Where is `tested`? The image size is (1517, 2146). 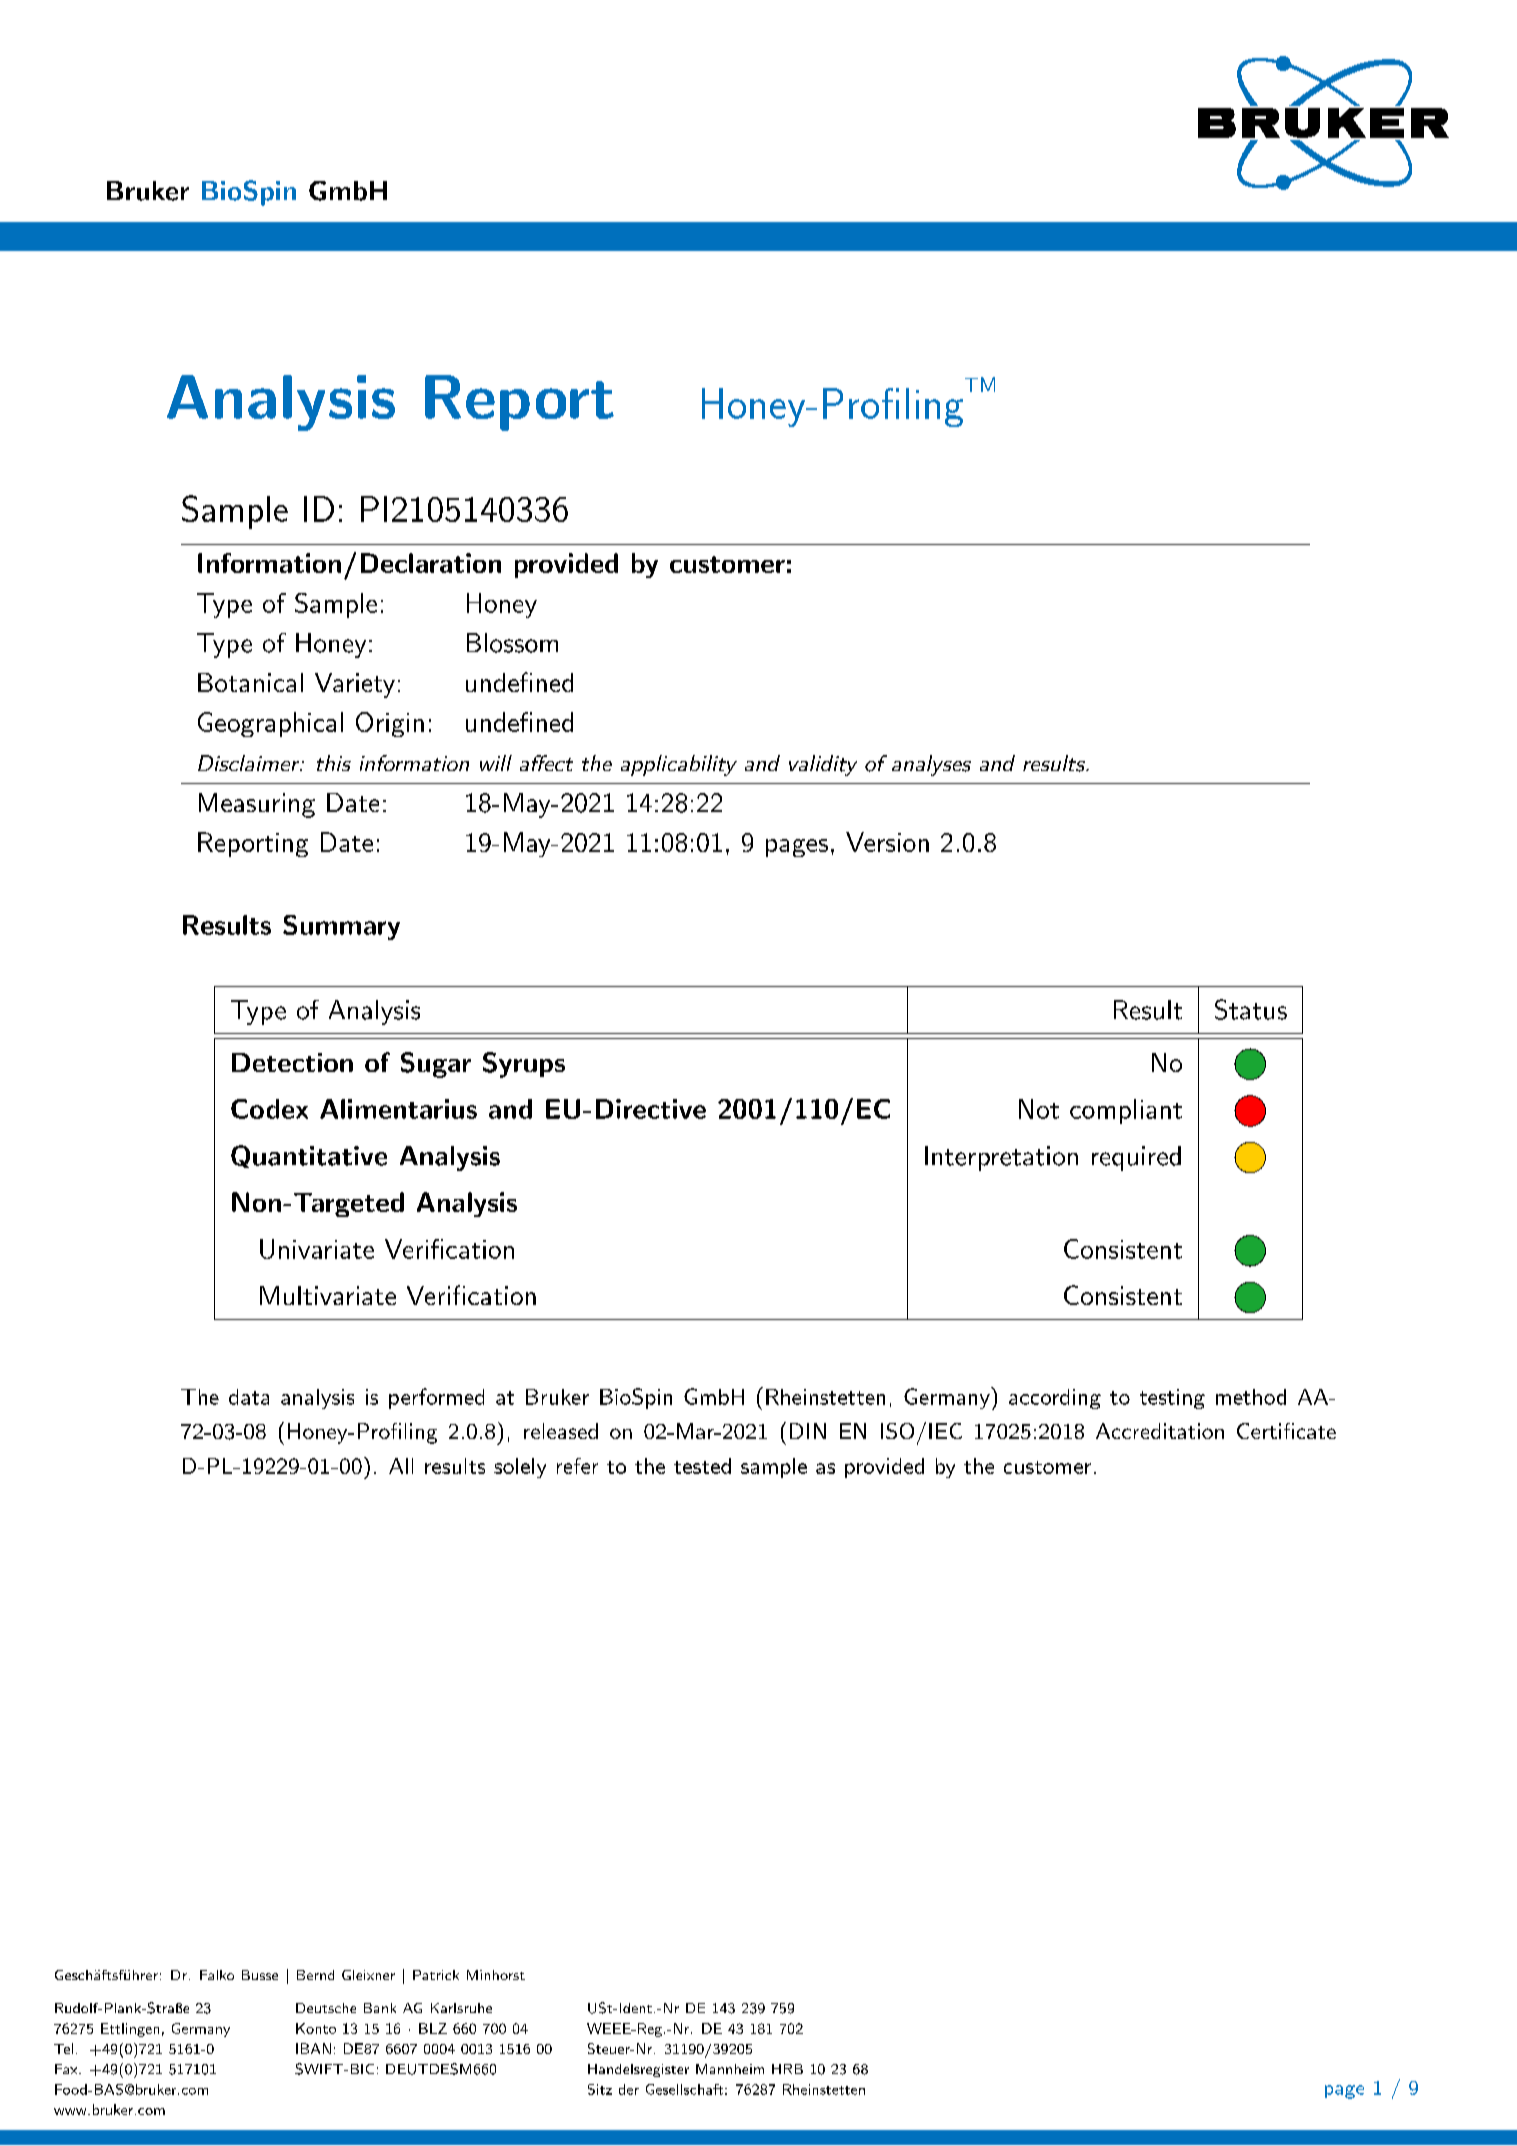
tested is located at coordinates (702, 1466).
